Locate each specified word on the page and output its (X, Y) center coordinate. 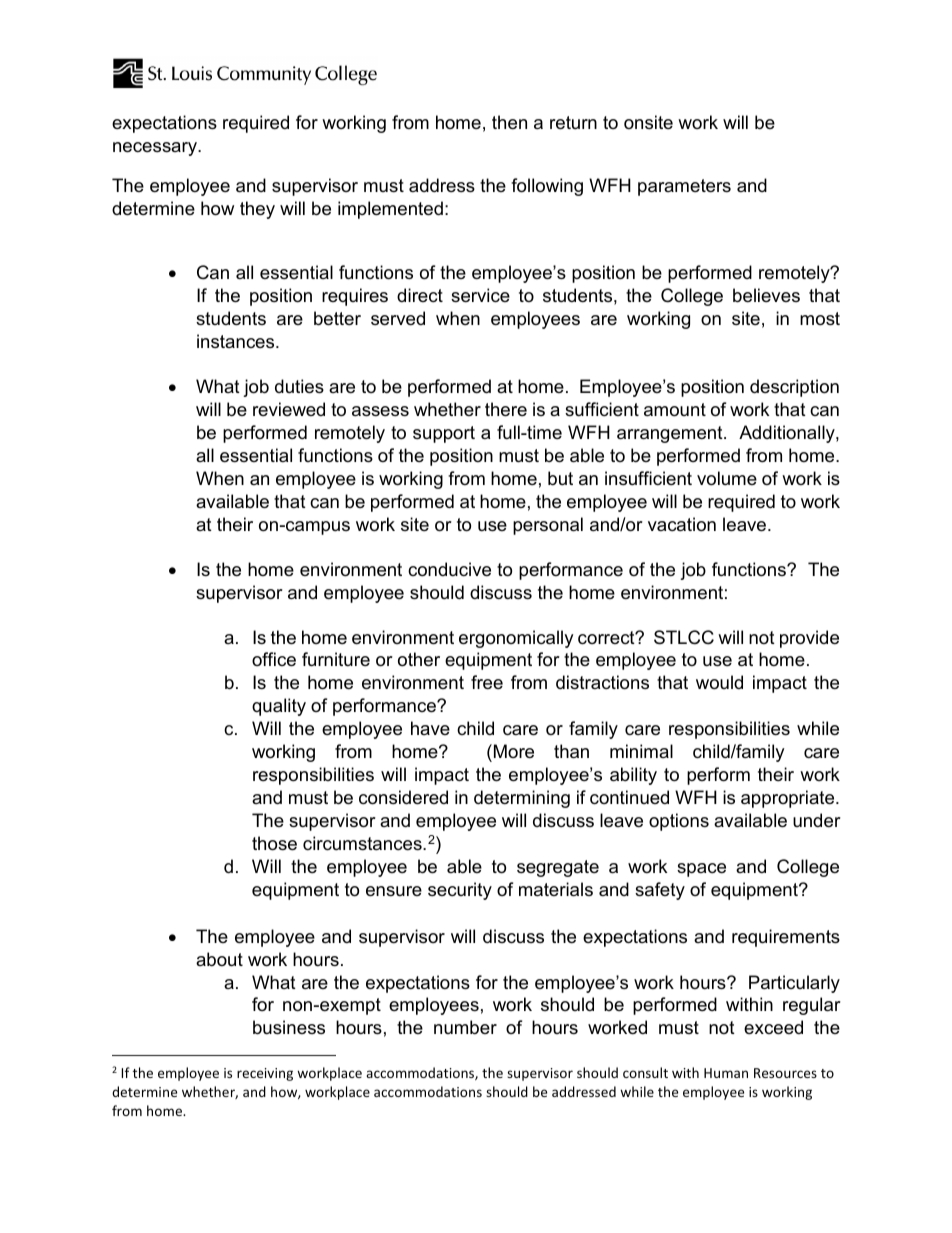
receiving (265, 1074)
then (509, 122)
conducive (449, 569)
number (465, 1027)
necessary (156, 149)
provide (809, 639)
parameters (684, 187)
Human (726, 1073)
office (274, 659)
